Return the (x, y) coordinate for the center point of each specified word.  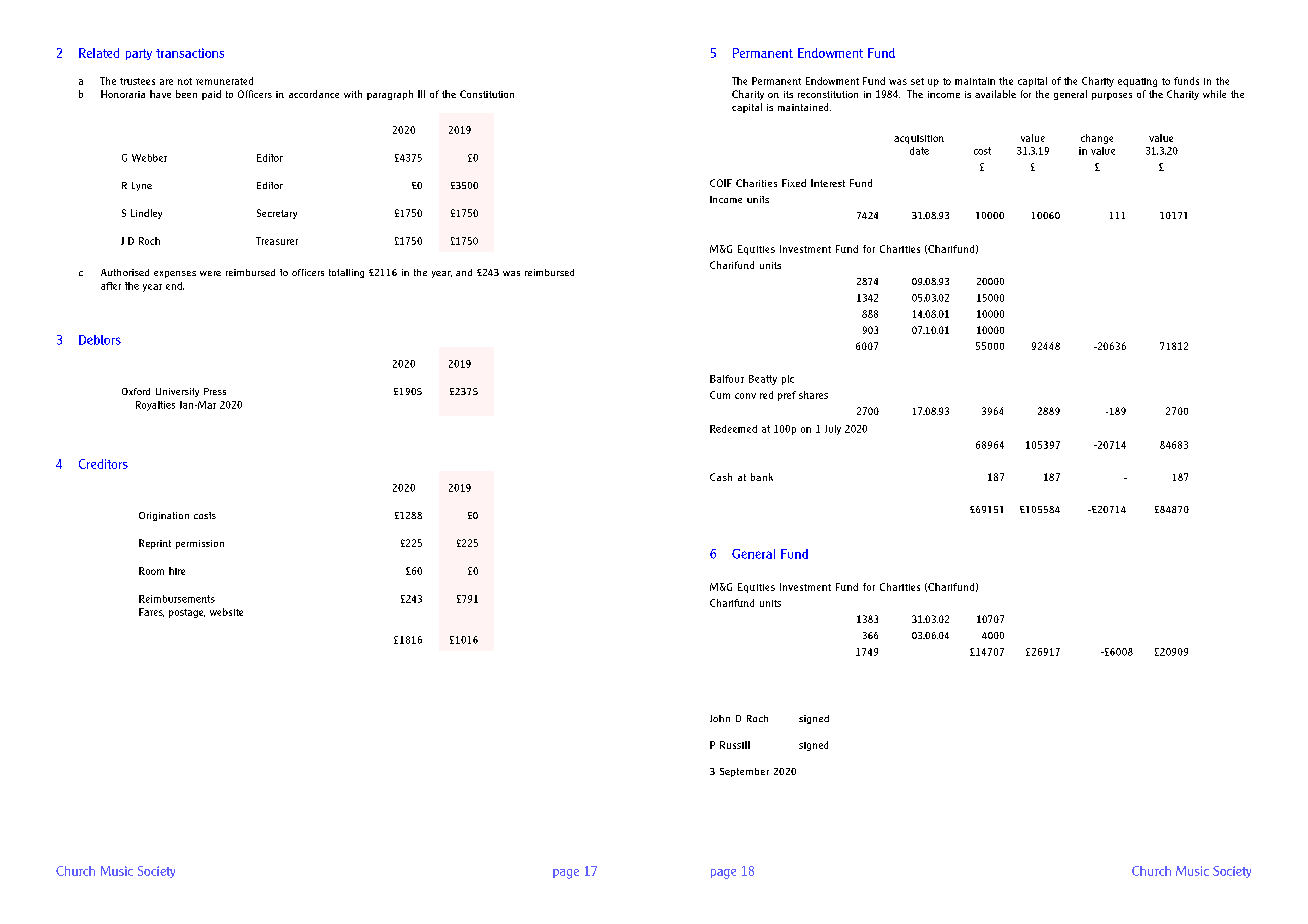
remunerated (224, 81)
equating (1137, 82)
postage (187, 613)
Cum (720, 395)
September (744, 772)
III (421, 94)
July (833, 430)
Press (215, 391)
